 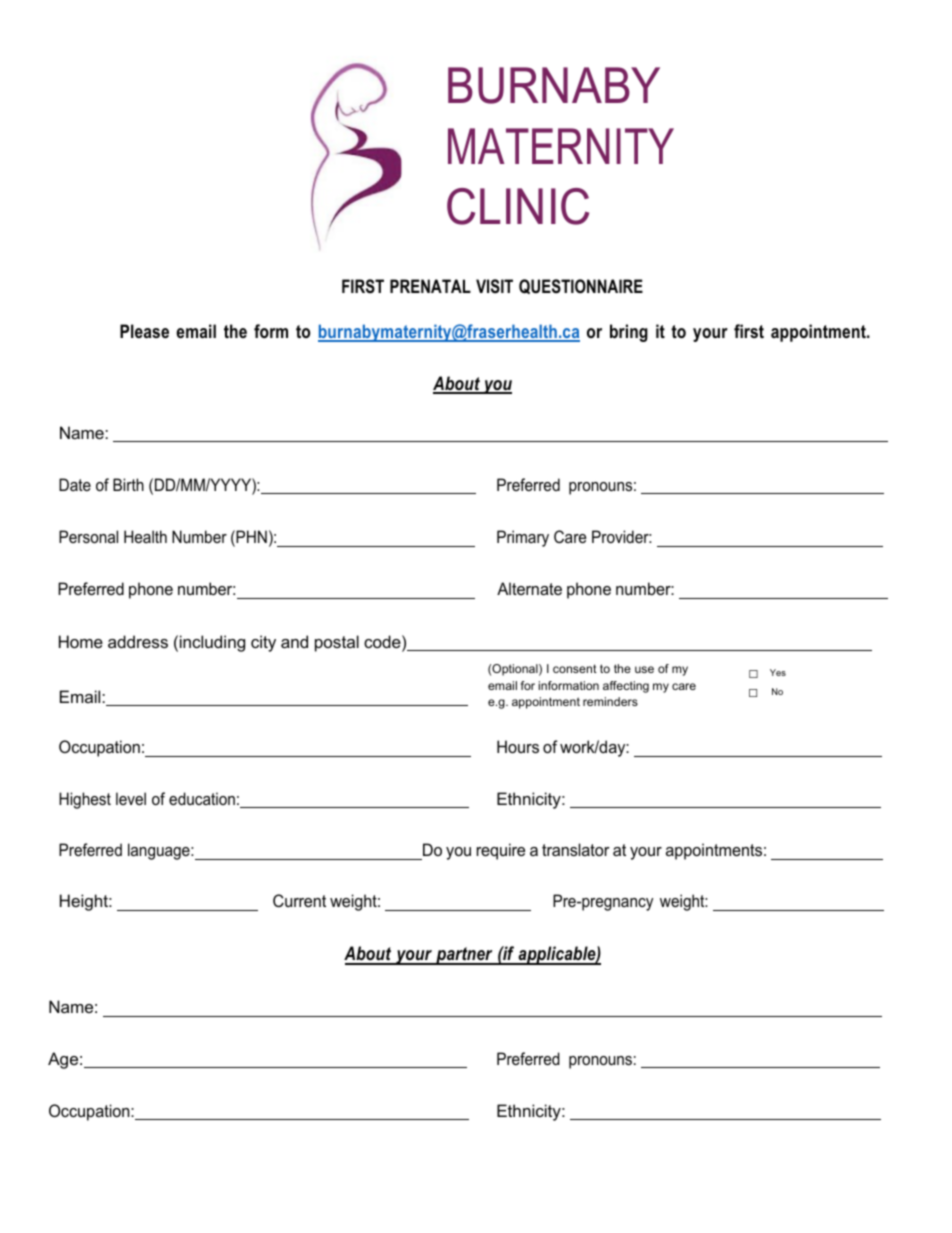 What do you see at coordinates (518, 206) in the screenshot?
I see `CLINIC` at bounding box center [518, 206].
